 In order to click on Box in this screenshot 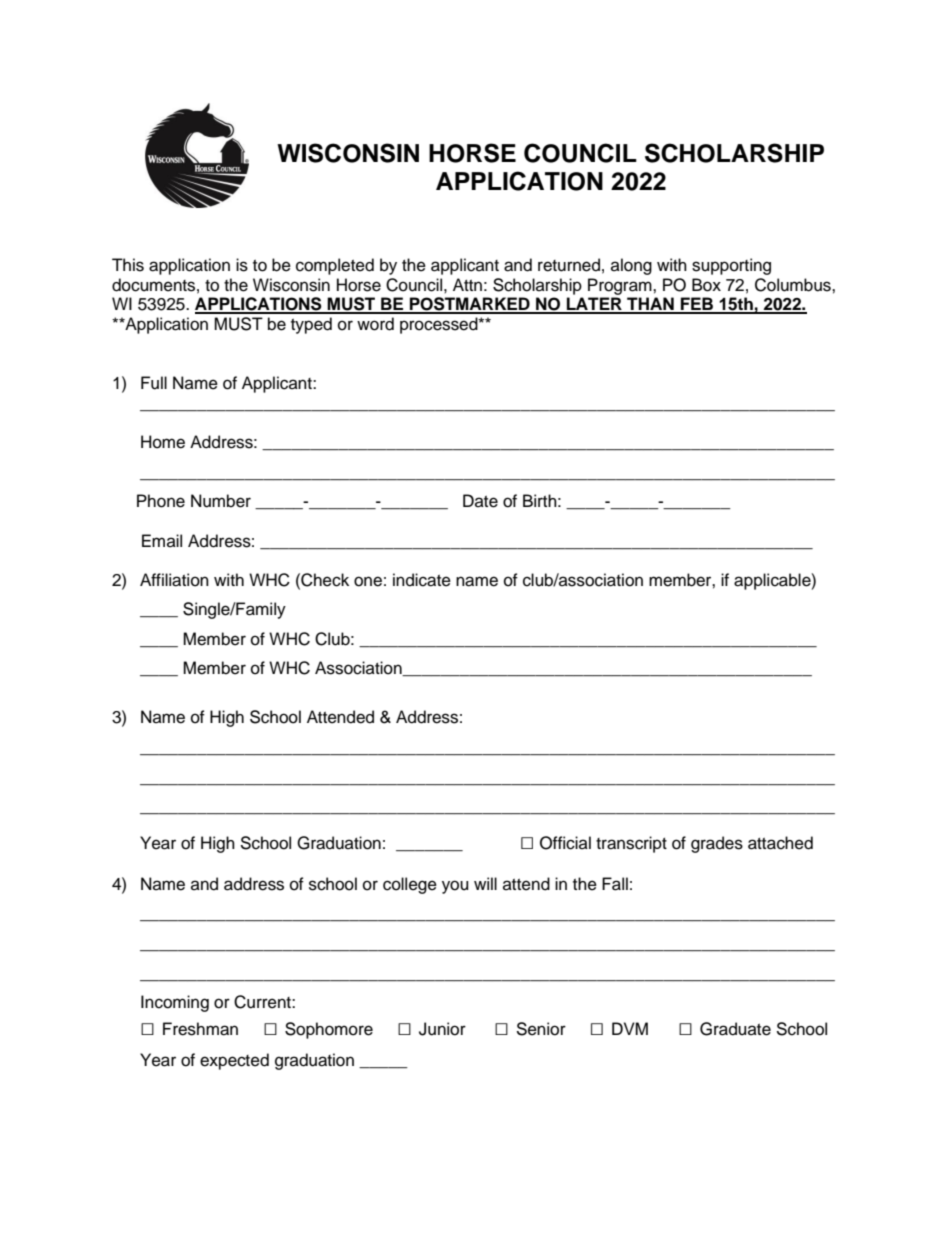, I will do `click(706, 285)`.
